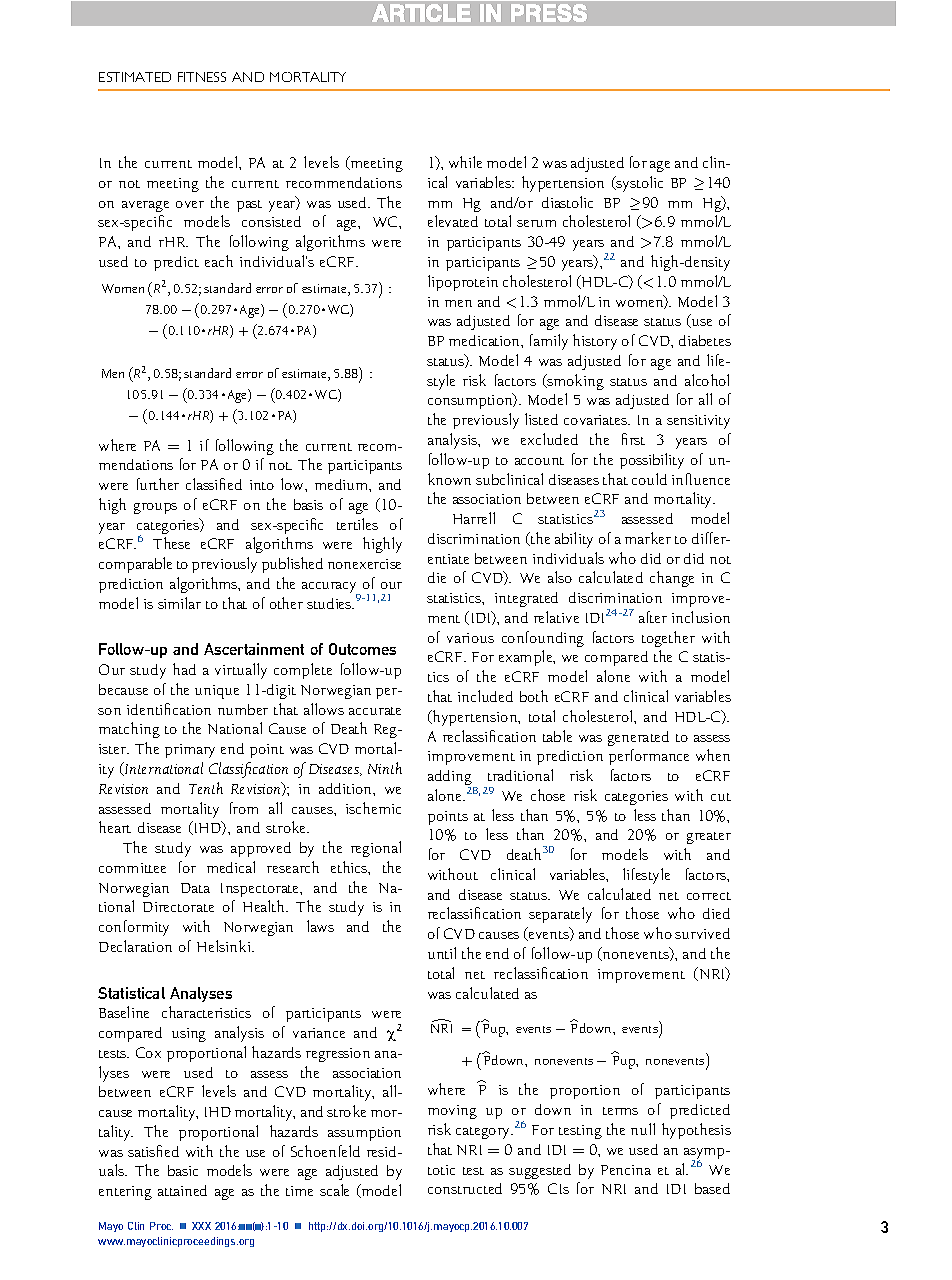  I want to click on while, so click(465, 162).
